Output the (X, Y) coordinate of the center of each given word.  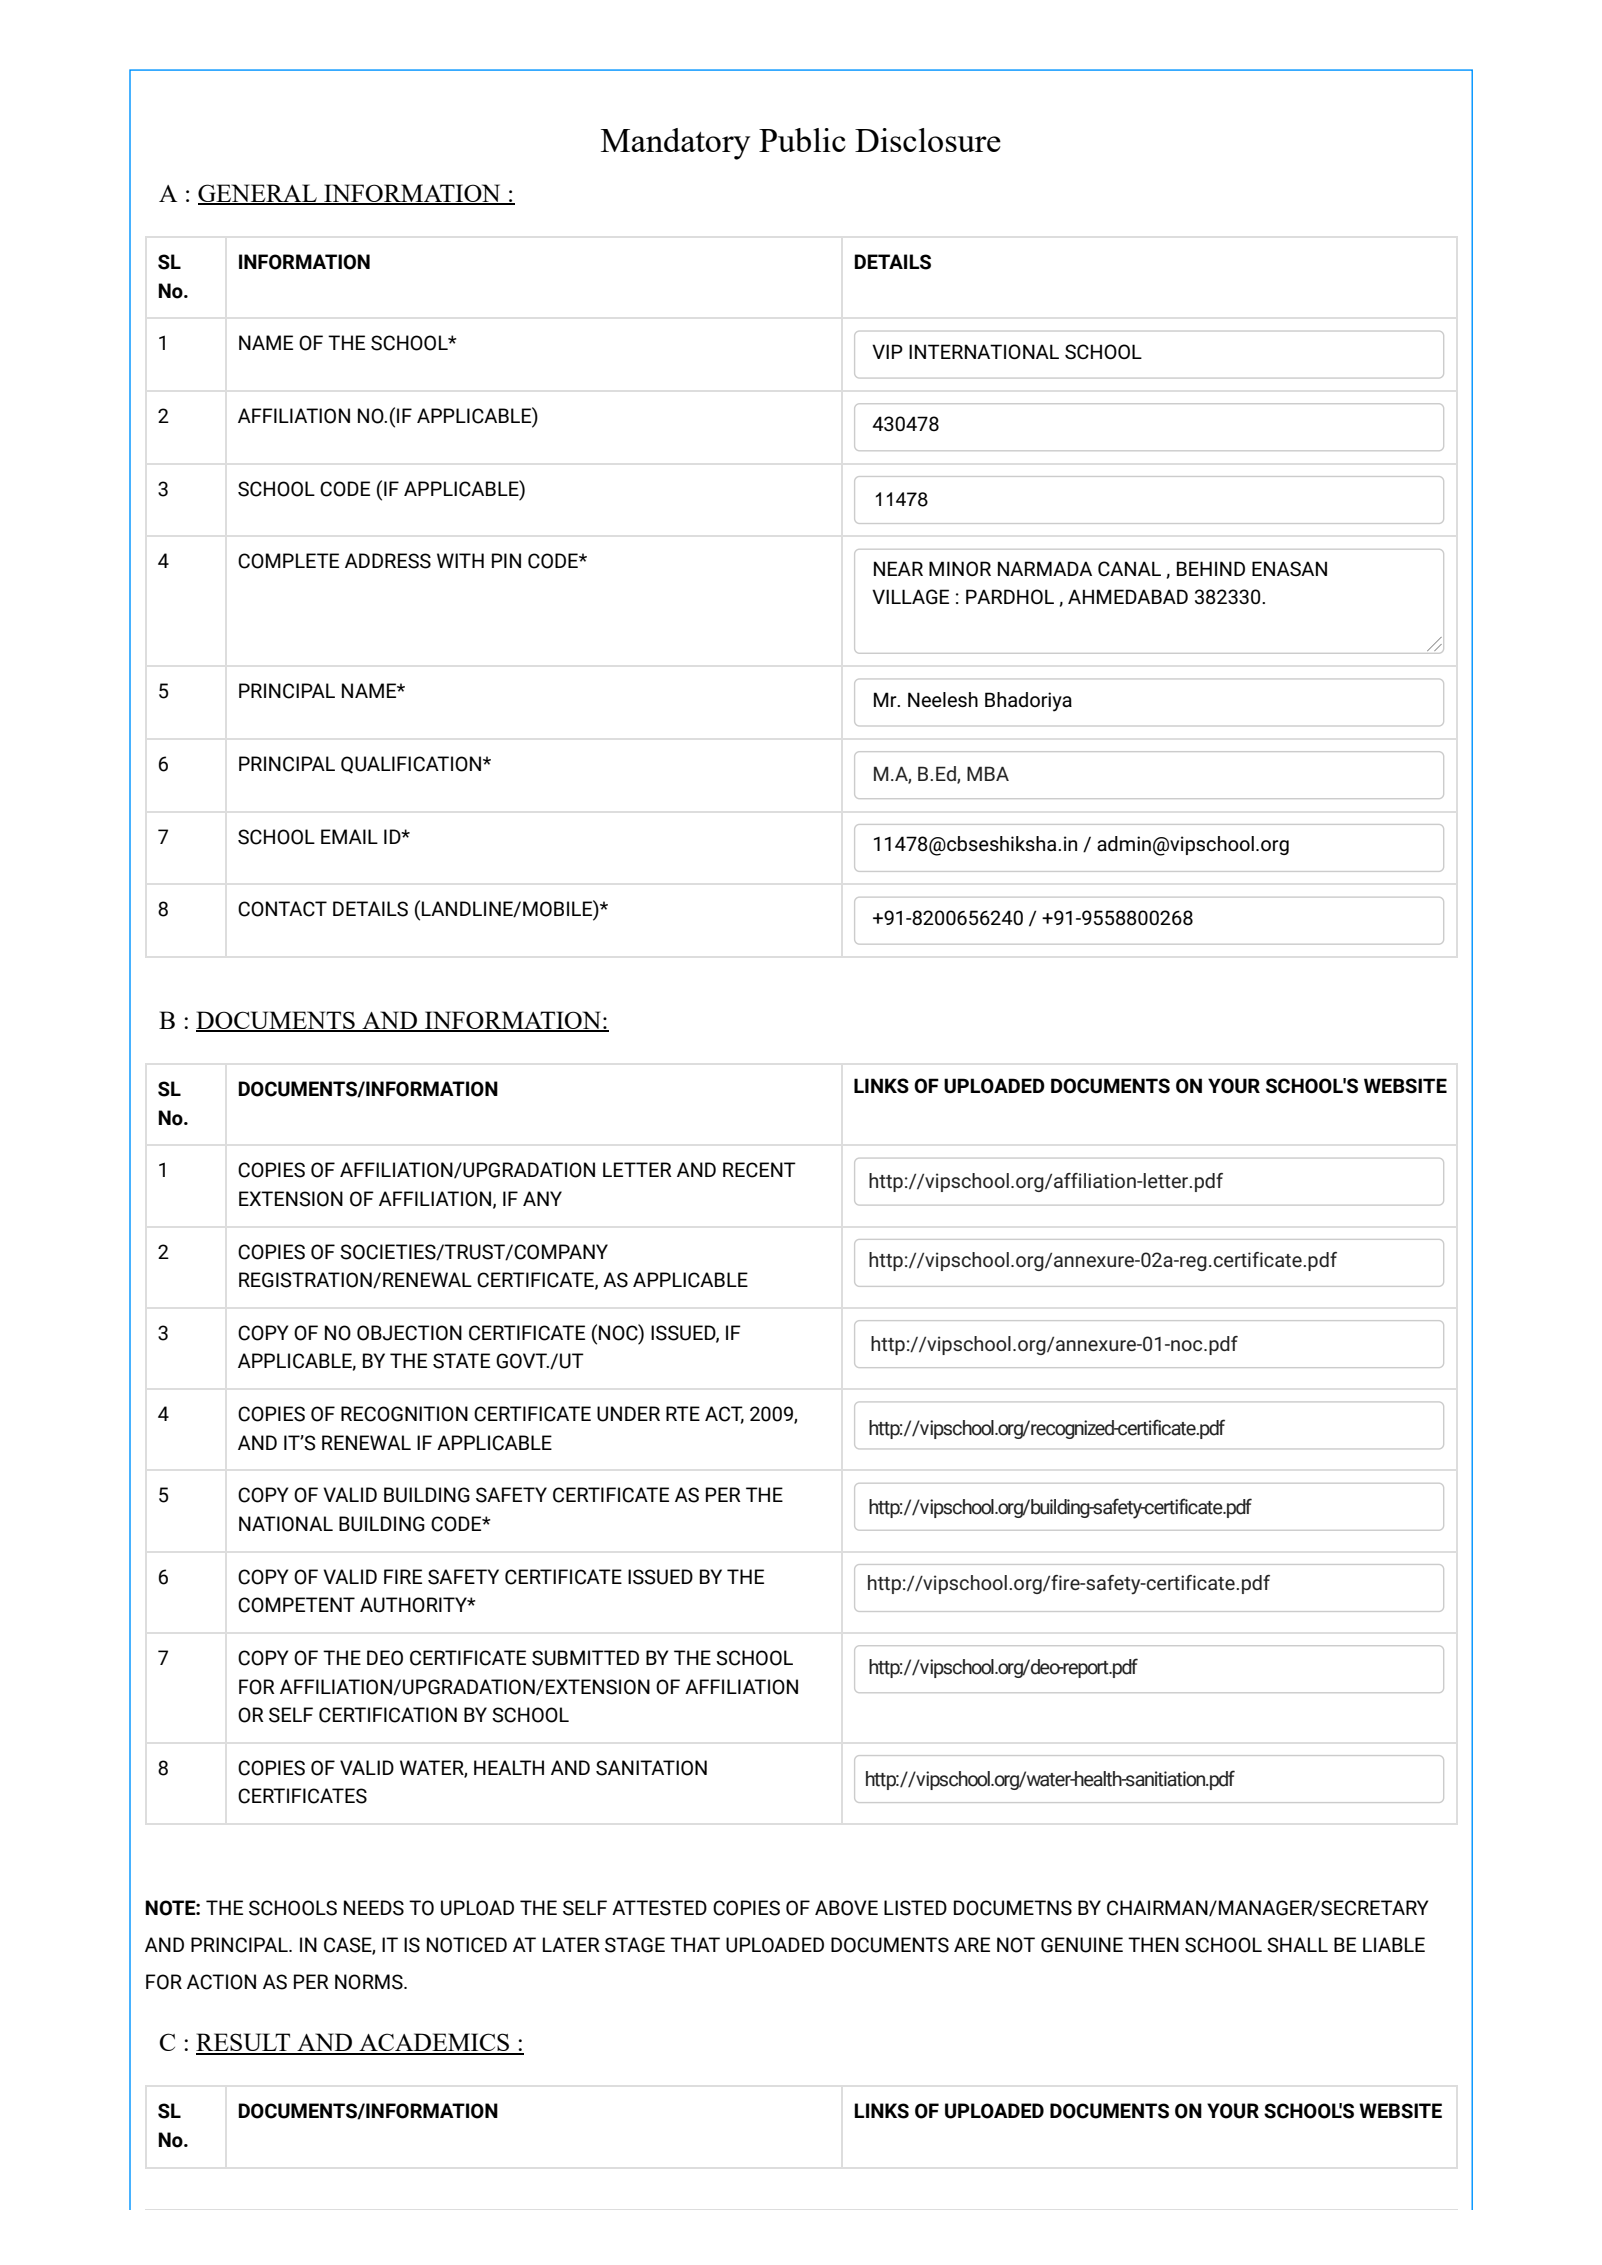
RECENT (759, 1170)
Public (802, 140)
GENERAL (258, 194)
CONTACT (282, 909)
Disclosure (928, 140)
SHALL (1297, 1945)
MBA (988, 773)
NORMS (370, 1982)
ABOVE (846, 1908)
